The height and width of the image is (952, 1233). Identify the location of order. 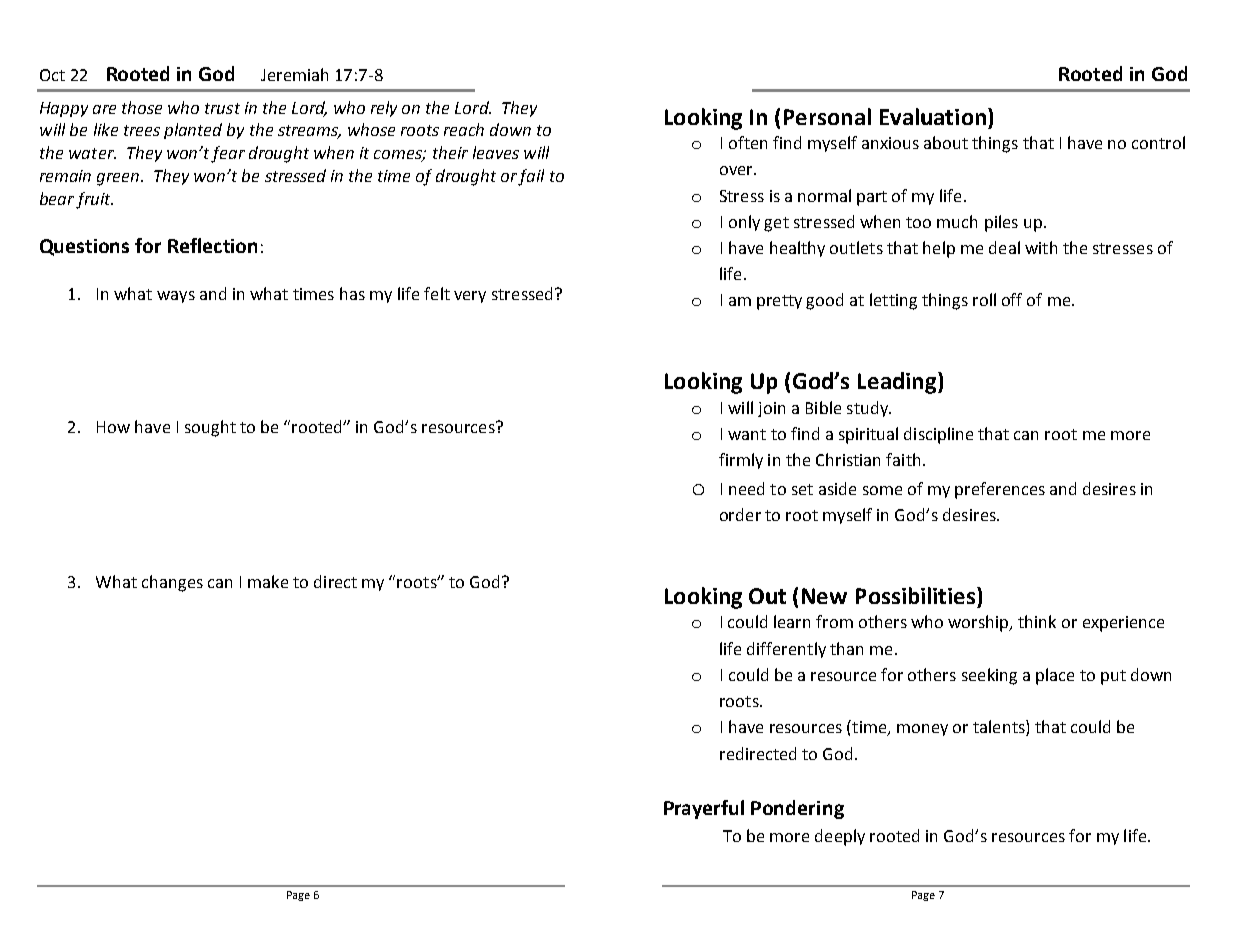
(740, 514).
